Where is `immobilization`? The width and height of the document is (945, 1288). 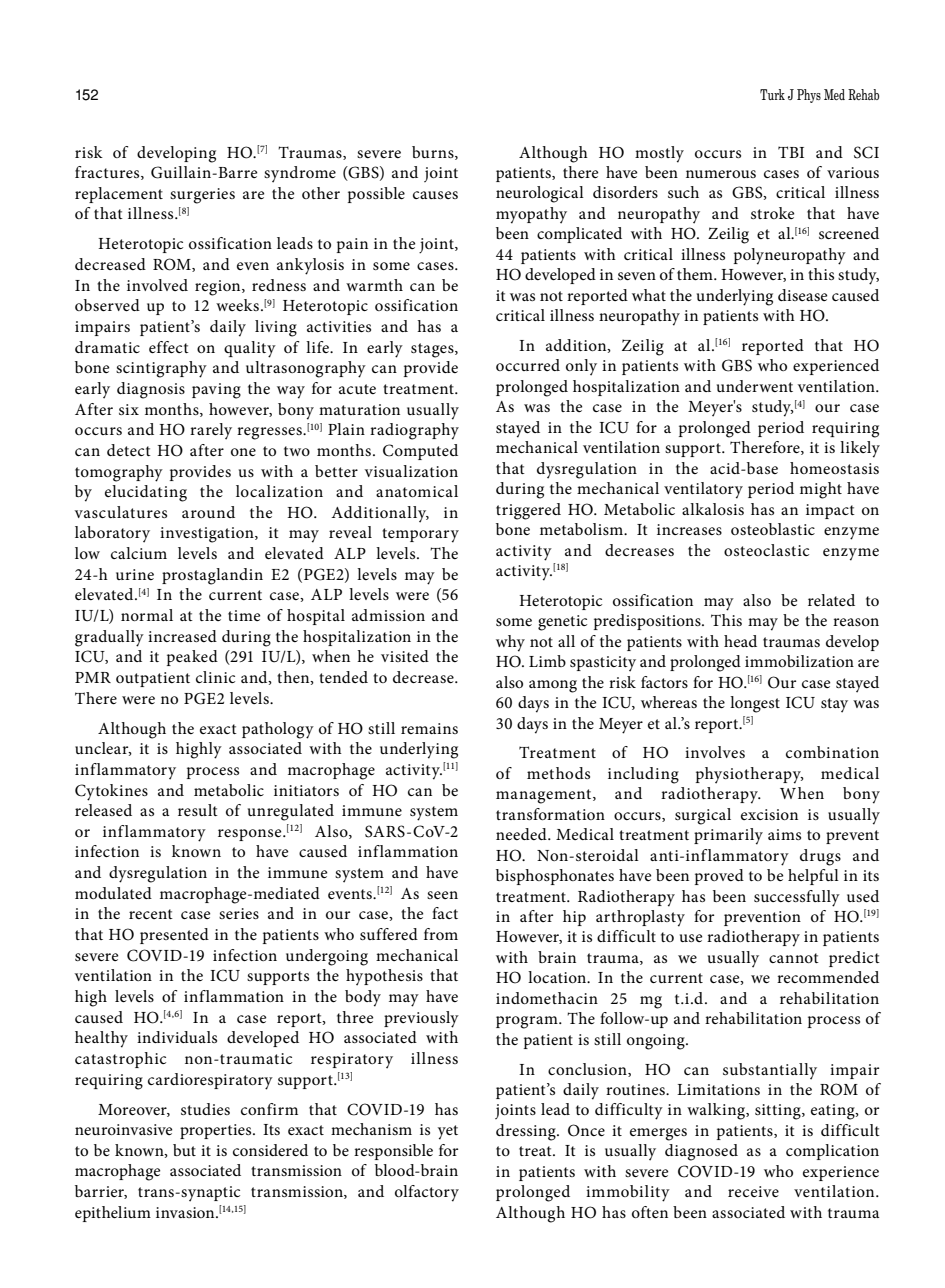
immobilization is located at coordinates (799, 661).
